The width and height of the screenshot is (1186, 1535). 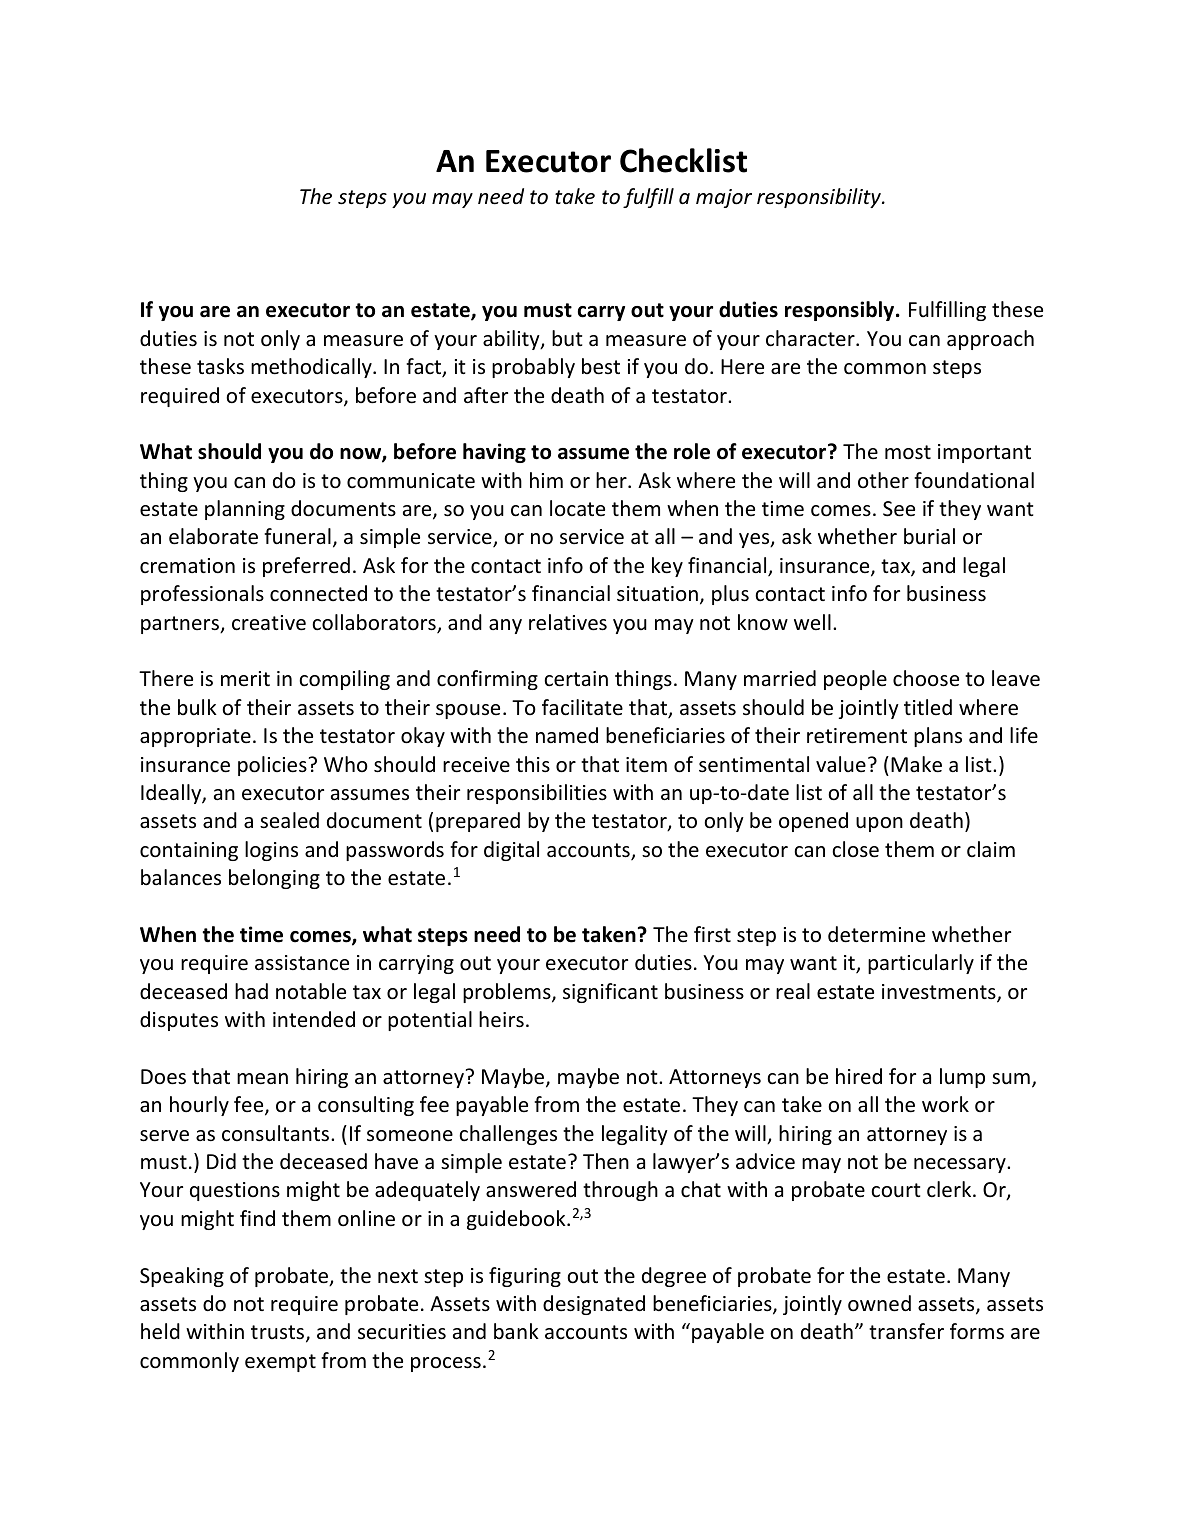 I want to click on designated, so click(x=594, y=1305).
